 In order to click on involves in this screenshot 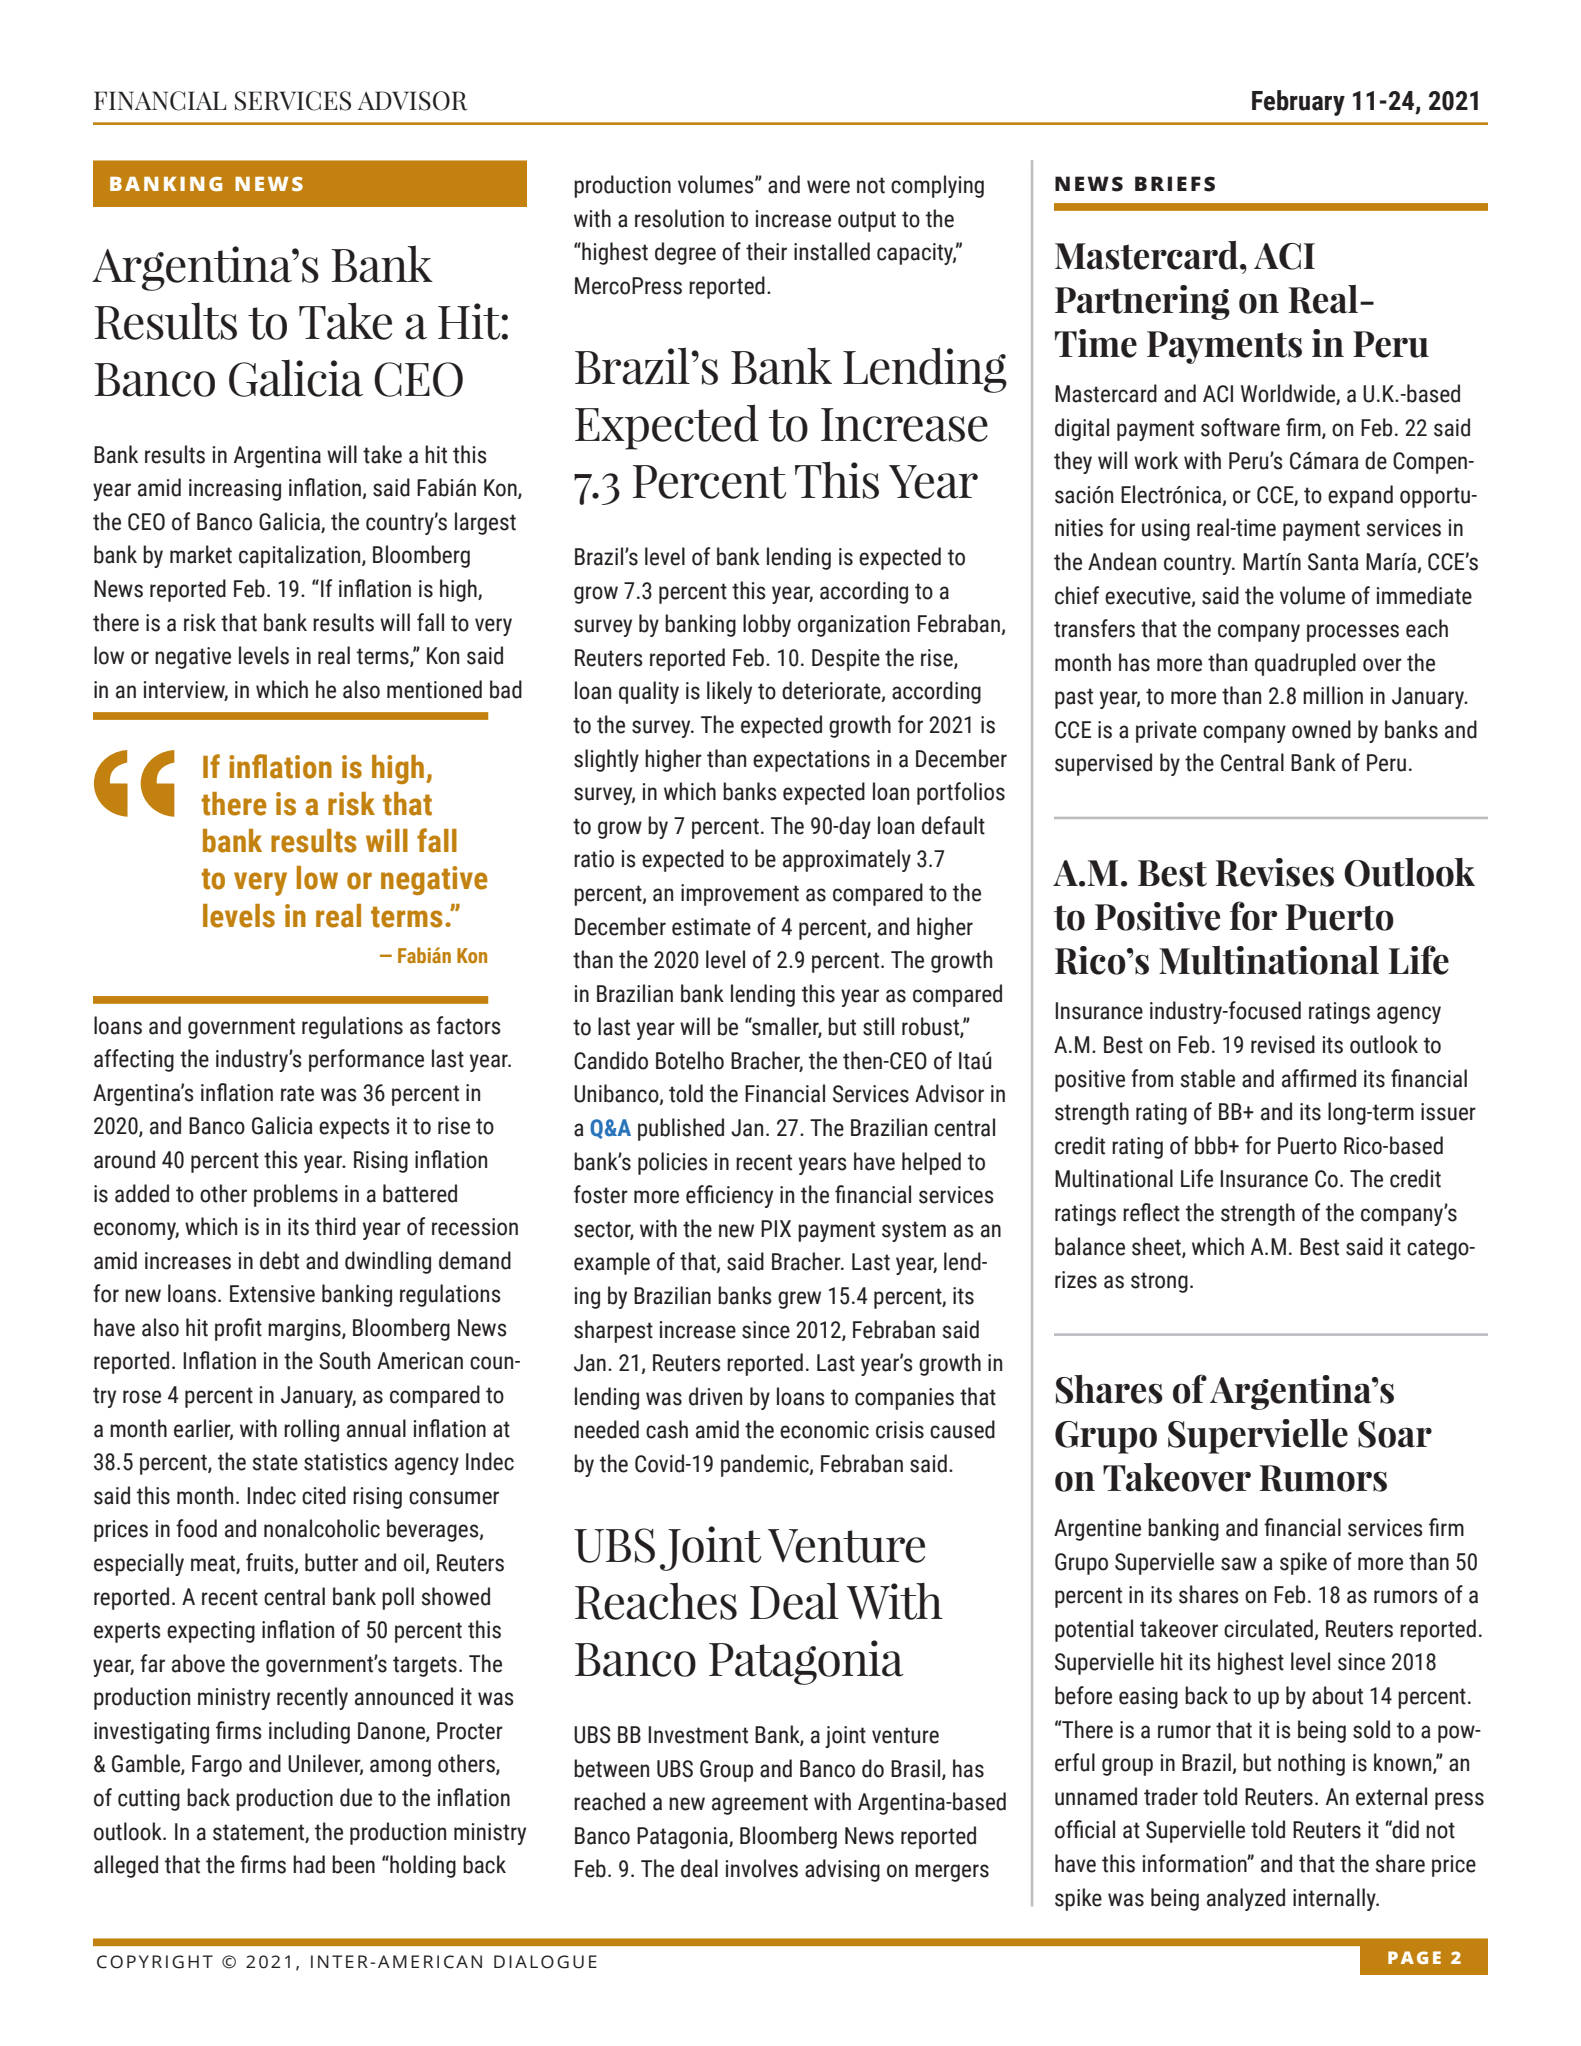, I will do `click(762, 1868)`.
